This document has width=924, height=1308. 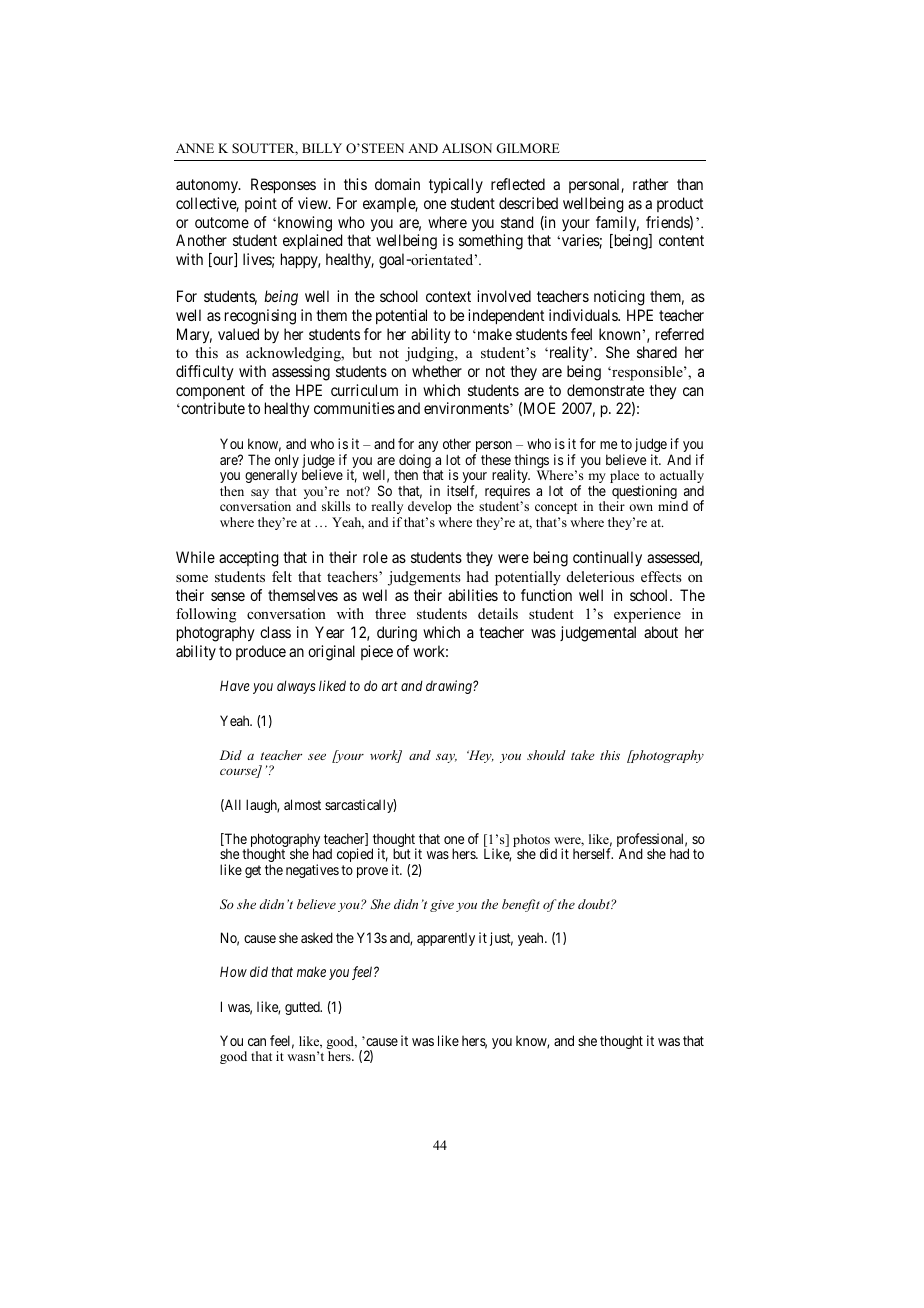 What do you see at coordinates (650, 184) in the document?
I see `rather` at bounding box center [650, 184].
